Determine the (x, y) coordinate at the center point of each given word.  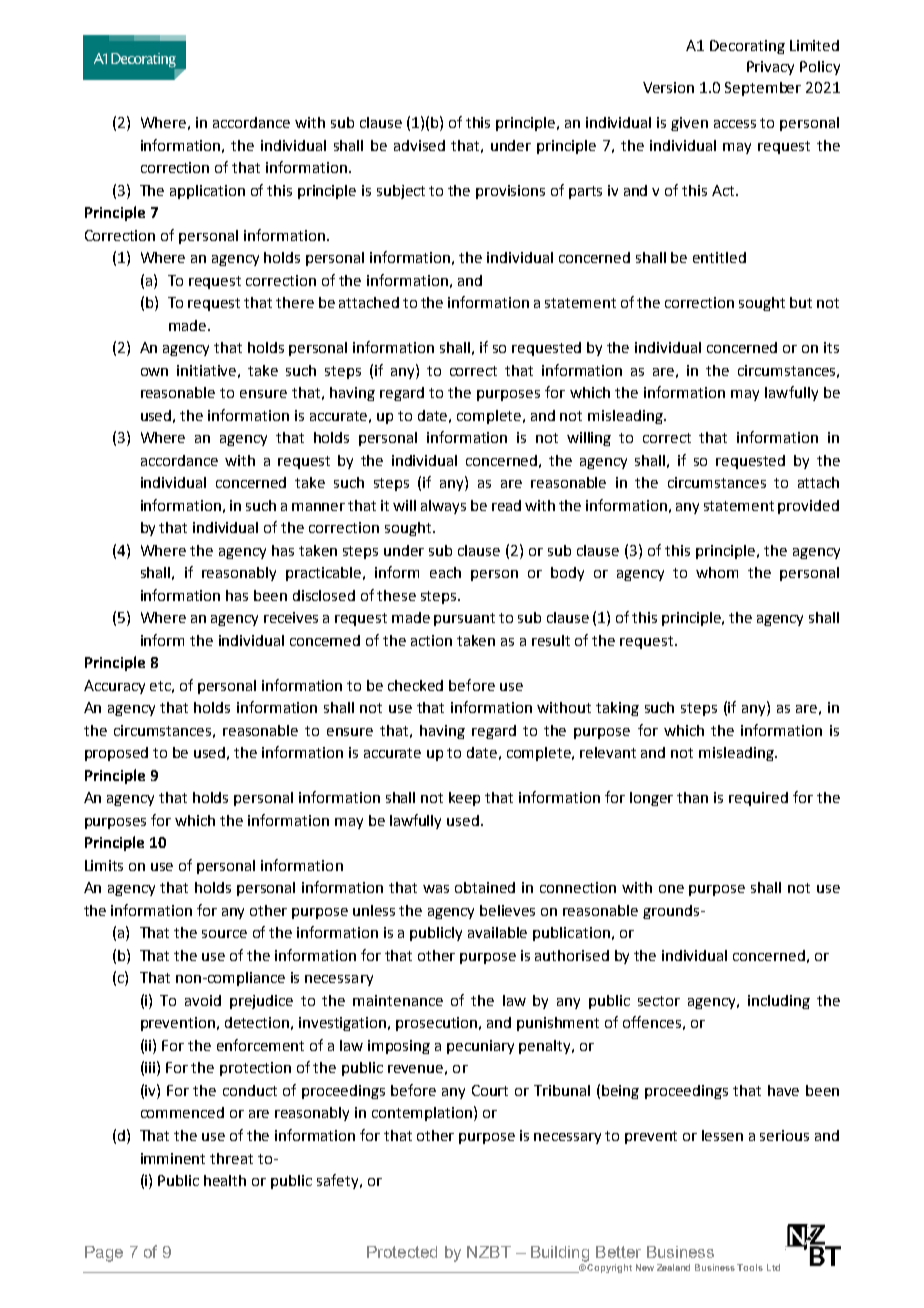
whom (717, 572)
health (225, 1180)
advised (419, 145)
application (207, 192)
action (431, 640)
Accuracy (114, 687)
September (763, 89)
